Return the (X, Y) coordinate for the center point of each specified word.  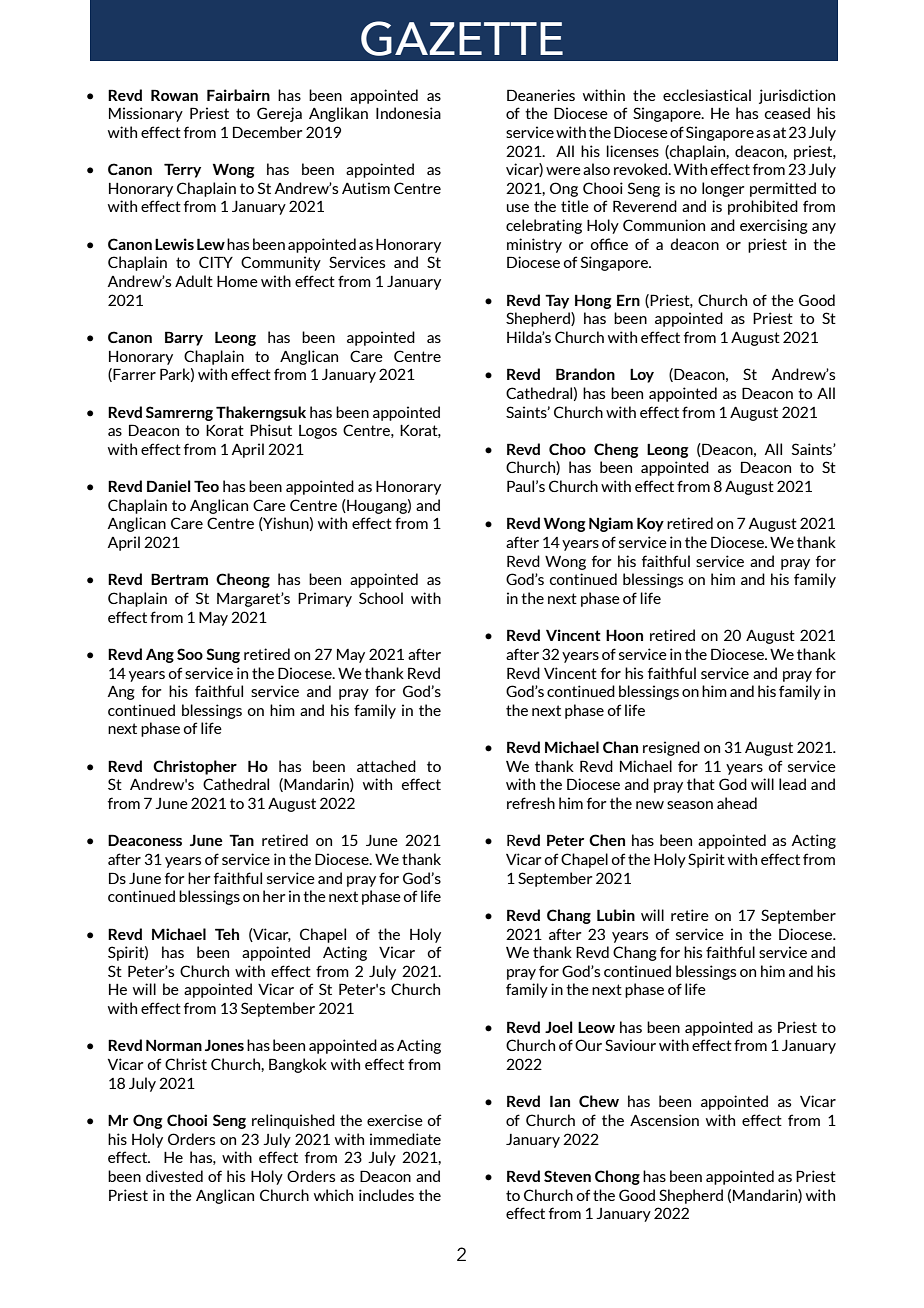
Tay (557, 301)
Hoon (624, 635)
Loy (642, 376)
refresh (531, 803)
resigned (671, 748)
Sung (223, 655)
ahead (737, 803)
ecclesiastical (707, 95)
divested (174, 1176)
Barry (184, 338)
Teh (227, 934)
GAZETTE (462, 38)
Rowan (174, 95)
